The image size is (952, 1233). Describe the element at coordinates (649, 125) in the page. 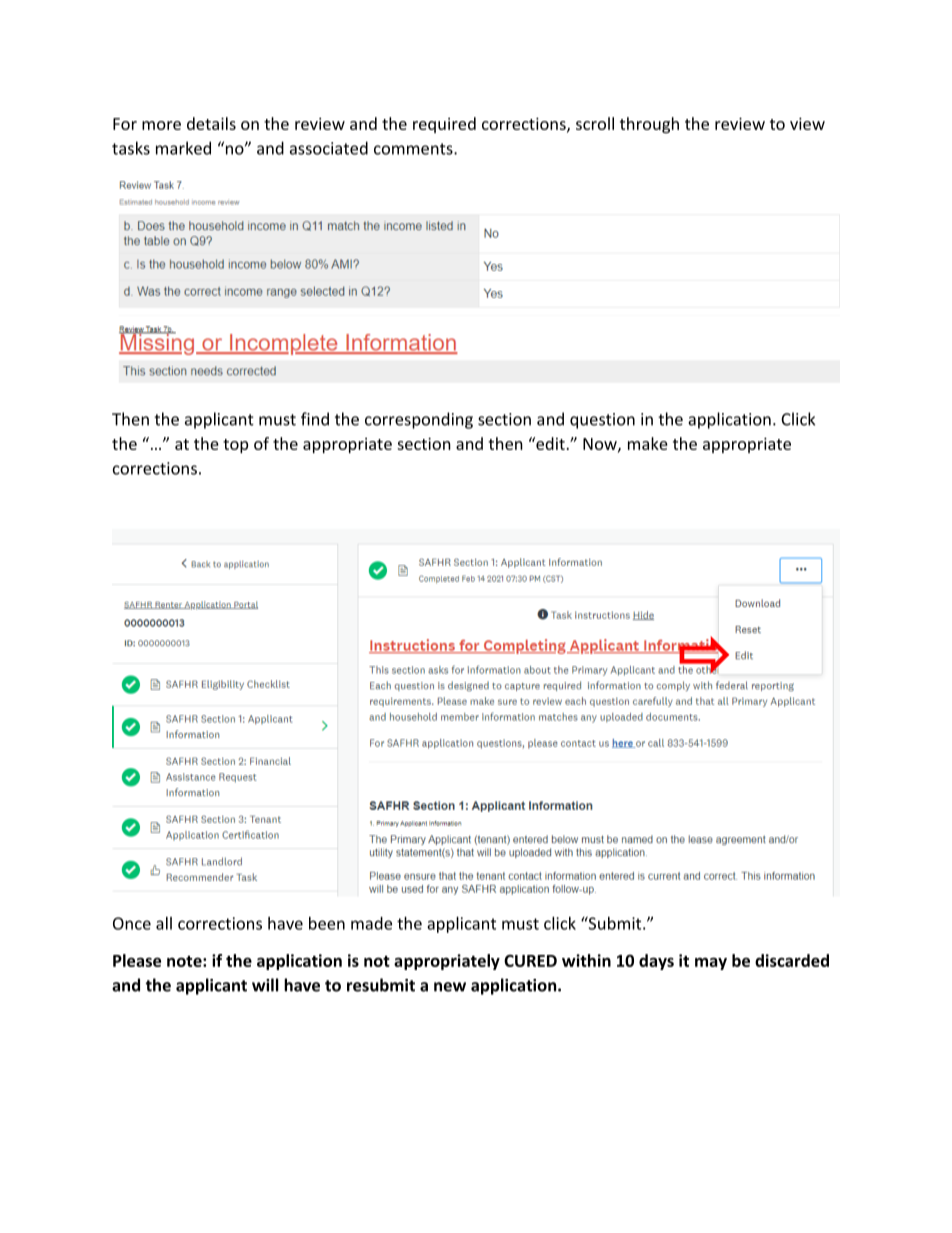

I see `through` at that location.
